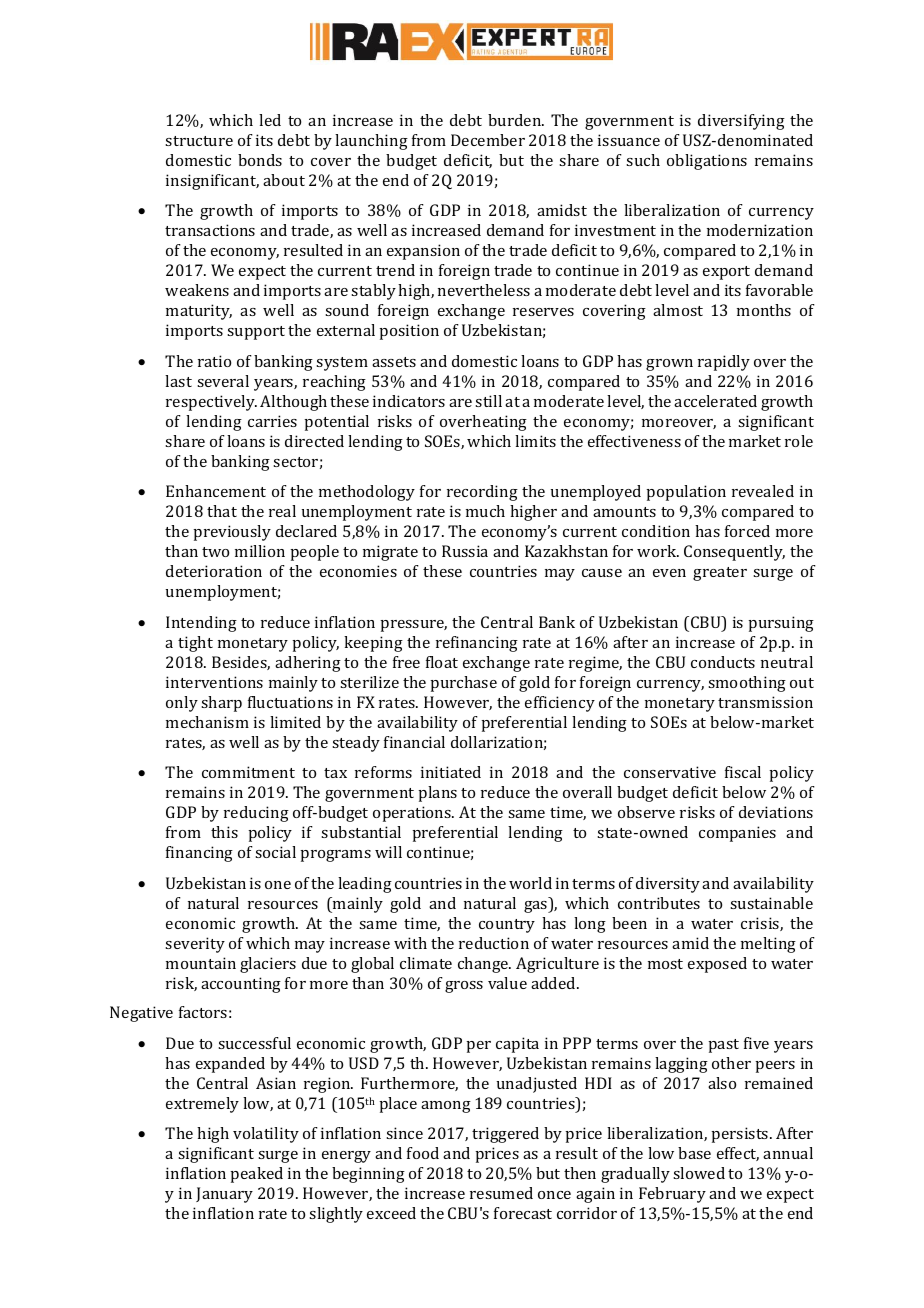 The image size is (924, 1308). I want to click on December, so click(488, 140).
